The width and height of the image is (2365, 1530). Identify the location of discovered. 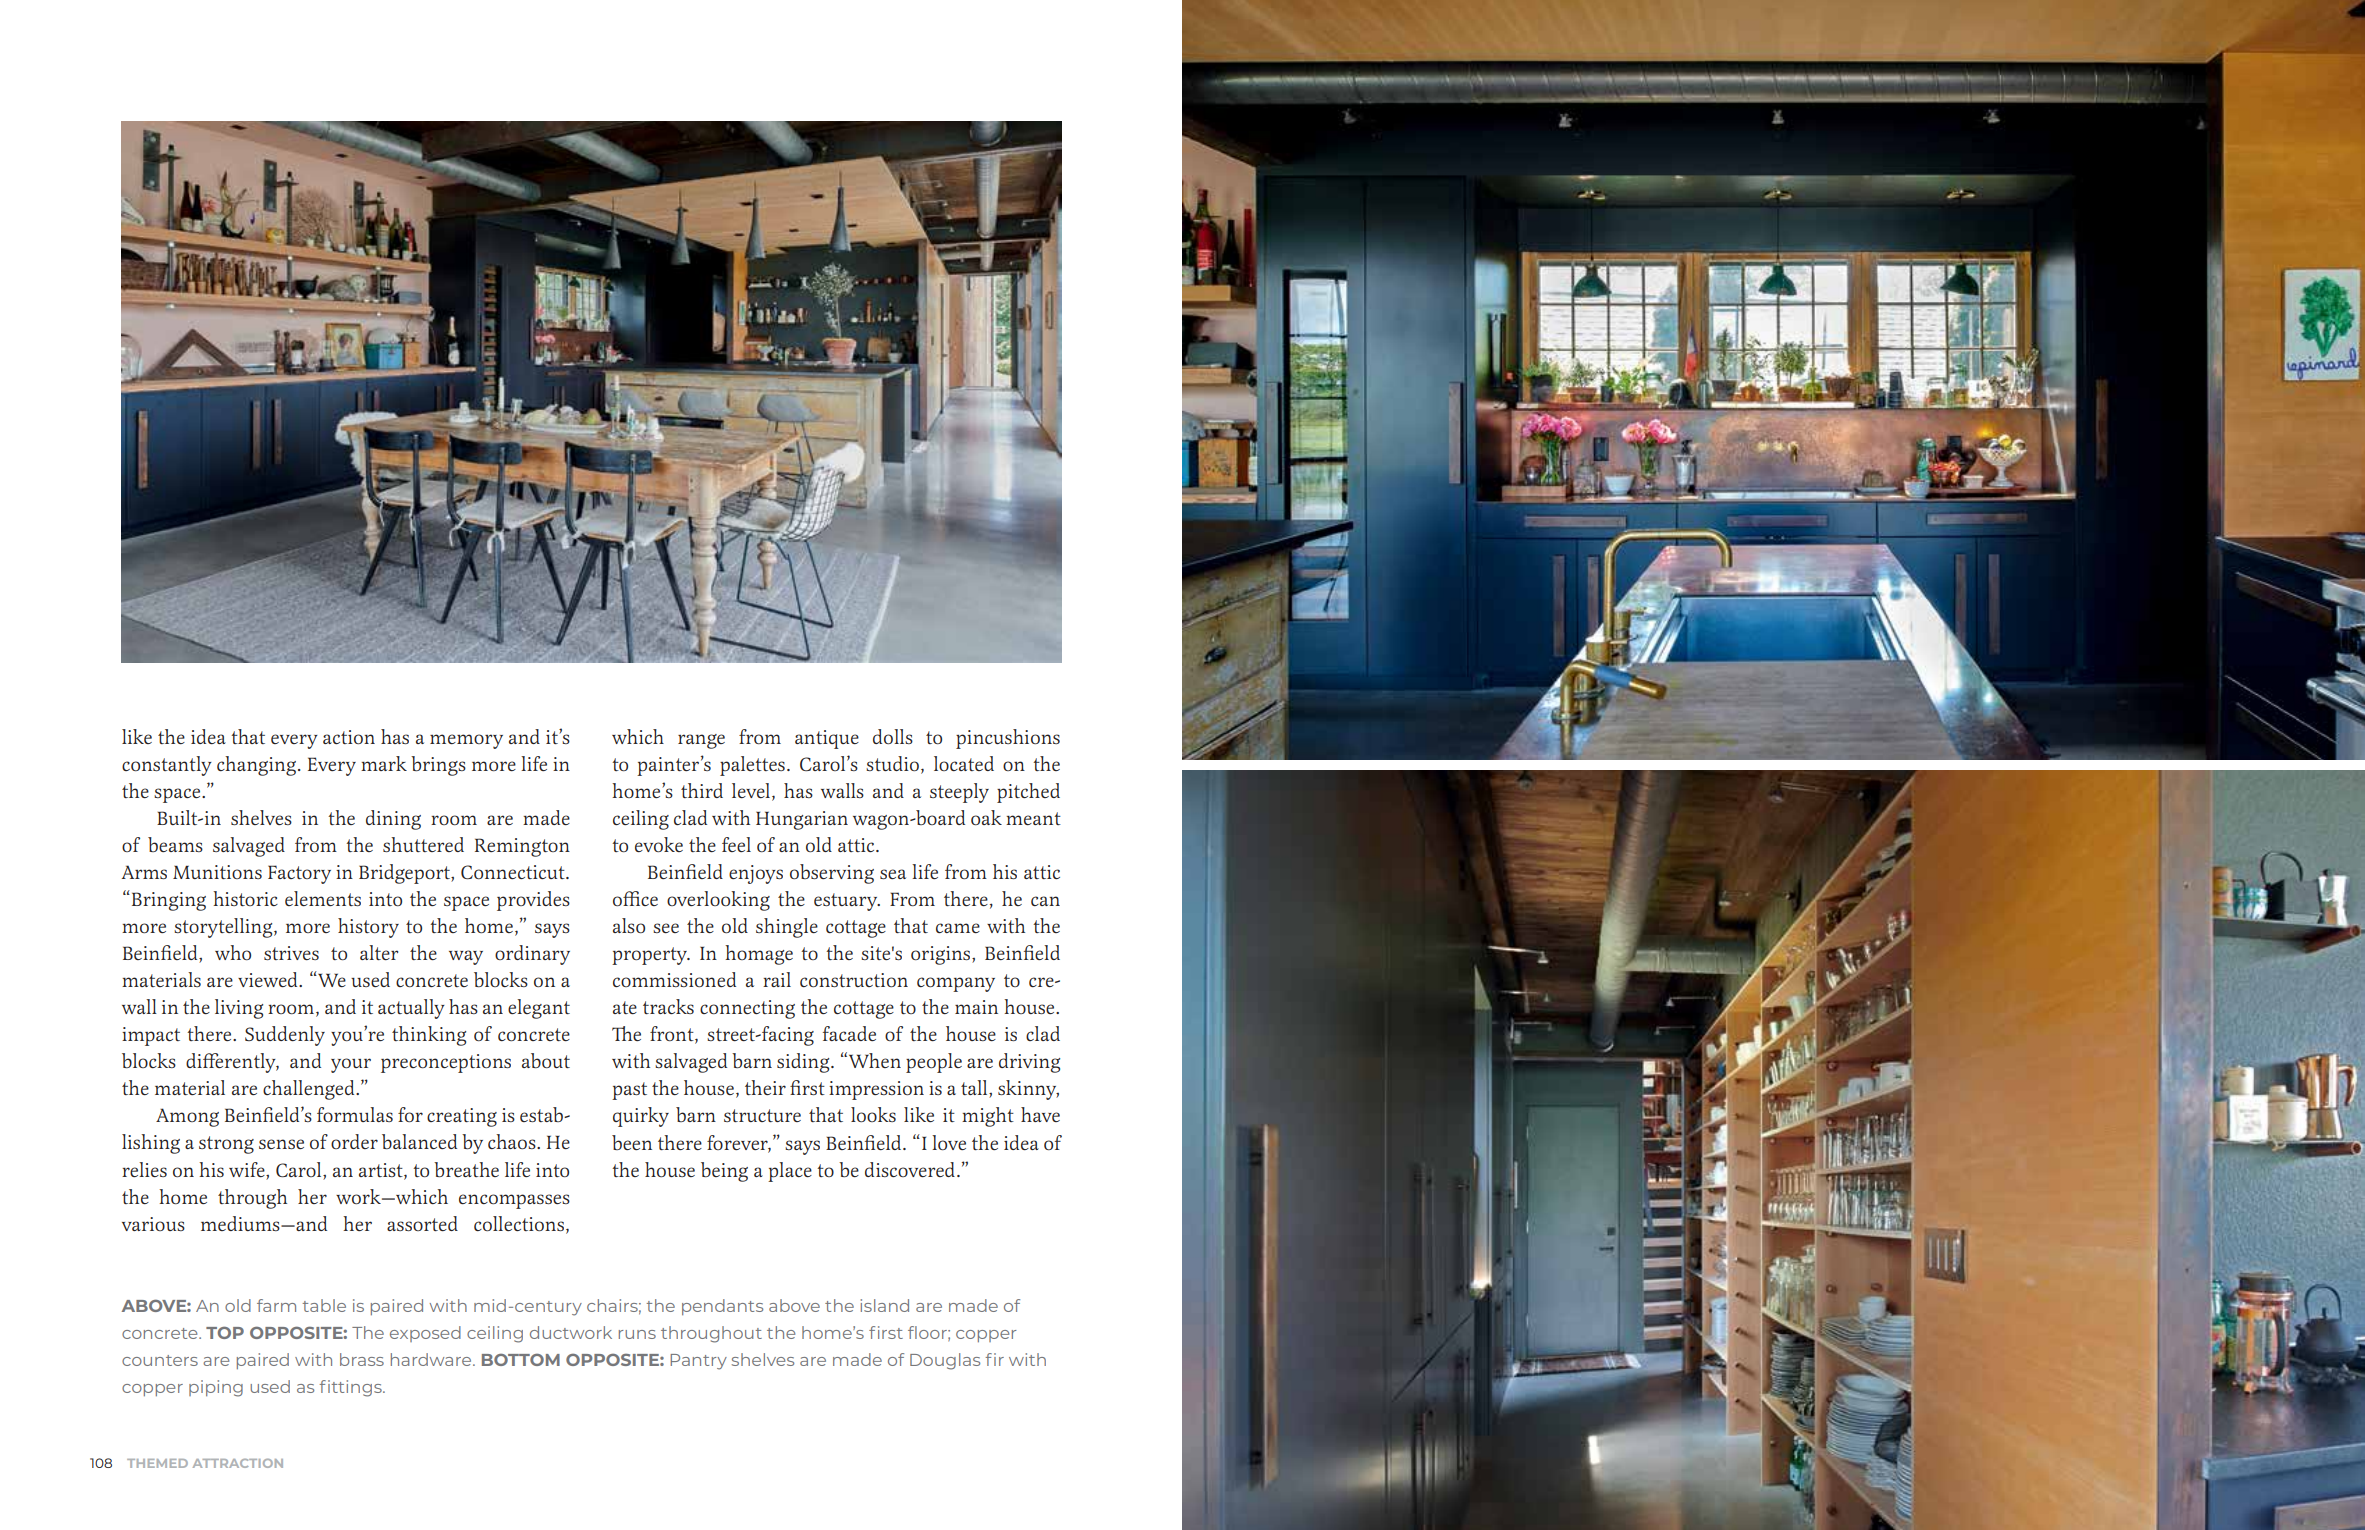
(911, 1169).
